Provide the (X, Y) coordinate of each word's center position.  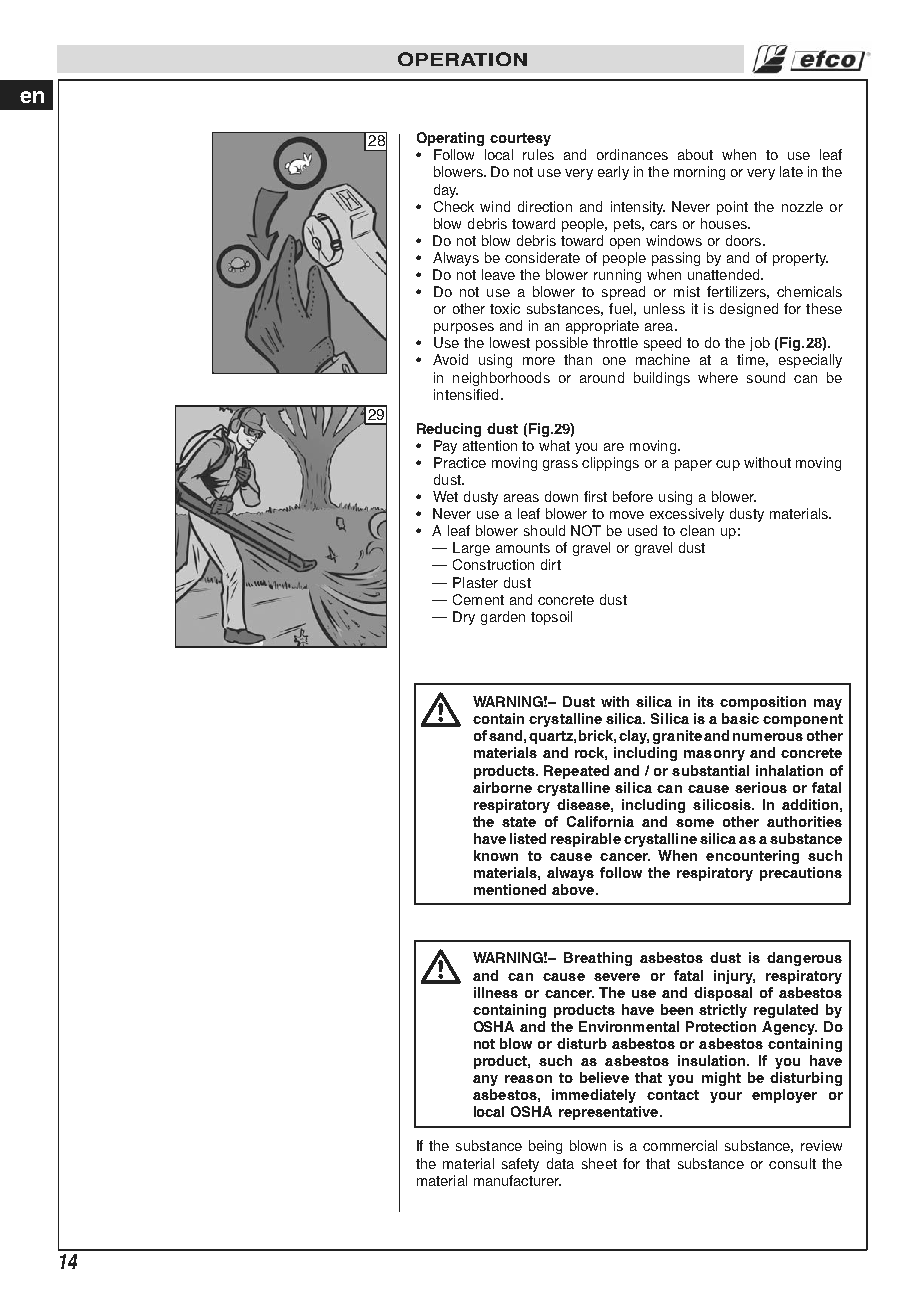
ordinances (632, 154)
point (732, 208)
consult (792, 1163)
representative (610, 1113)
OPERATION (462, 59)
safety (520, 1165)
